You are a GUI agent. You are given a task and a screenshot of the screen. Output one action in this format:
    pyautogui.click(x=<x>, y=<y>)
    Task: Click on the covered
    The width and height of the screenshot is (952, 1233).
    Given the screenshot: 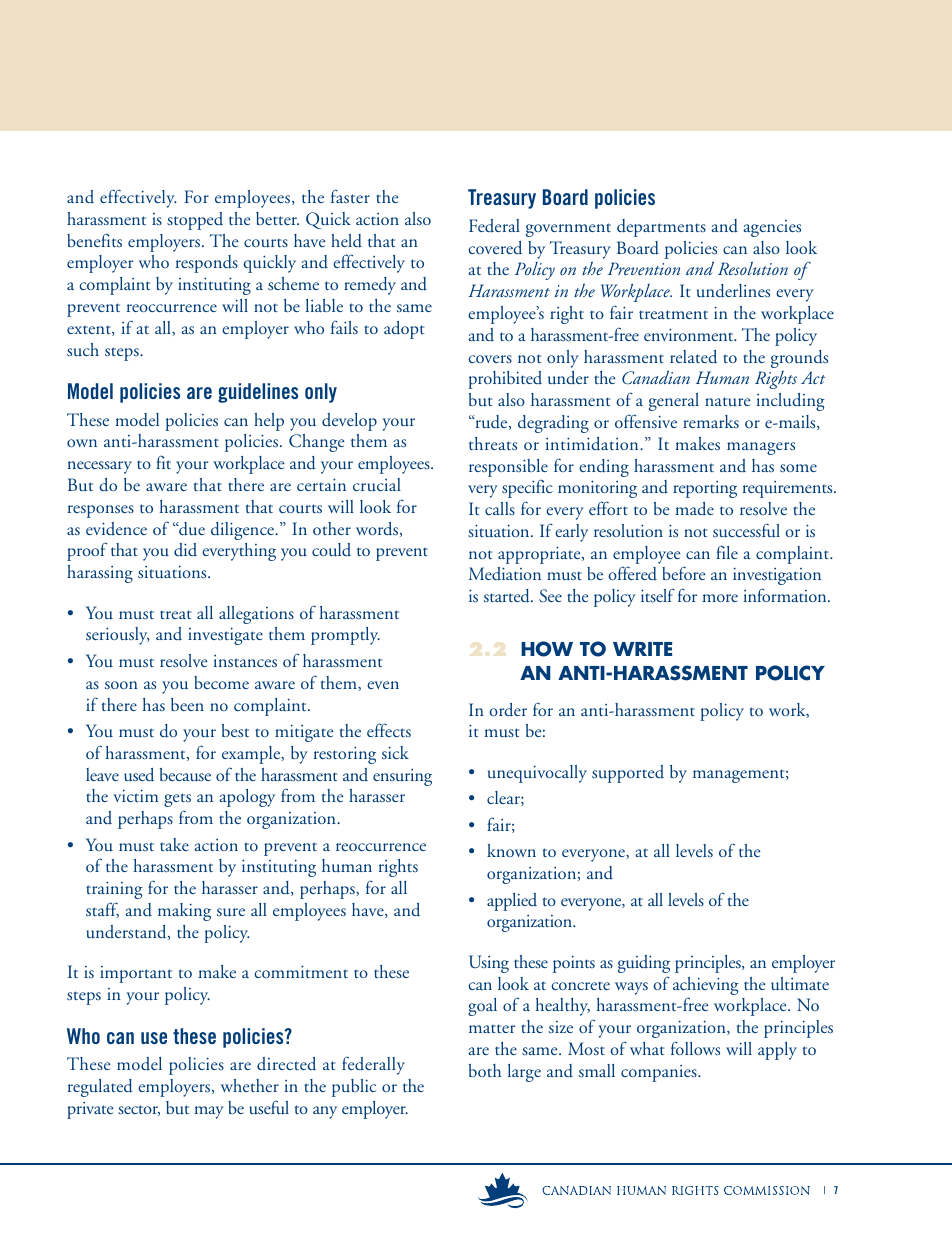 What is the action you would take?
    pyautogui.click(x=495, y=247)
